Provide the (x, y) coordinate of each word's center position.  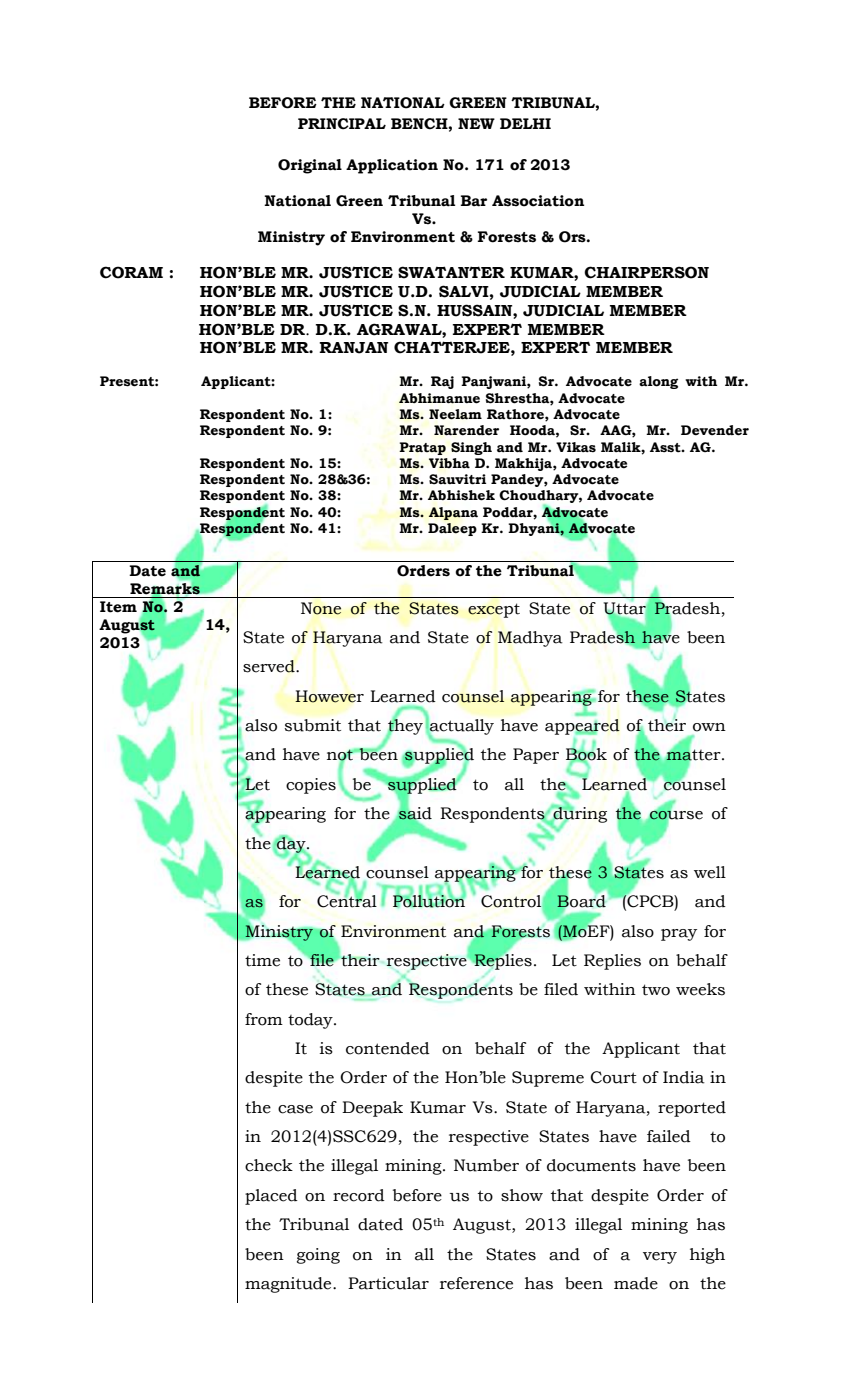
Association (538, 201)
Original (310, 166)
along (658, 382)
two (656, 990)
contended (388, 1048)
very (660, 1258)
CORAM (131, 272)
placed (271, 1197)
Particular (388, 1283)
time (262, 960)
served (270, 666)
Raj (442, 382)
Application (392, 166)
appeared (582, 727)
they (404, 727)
